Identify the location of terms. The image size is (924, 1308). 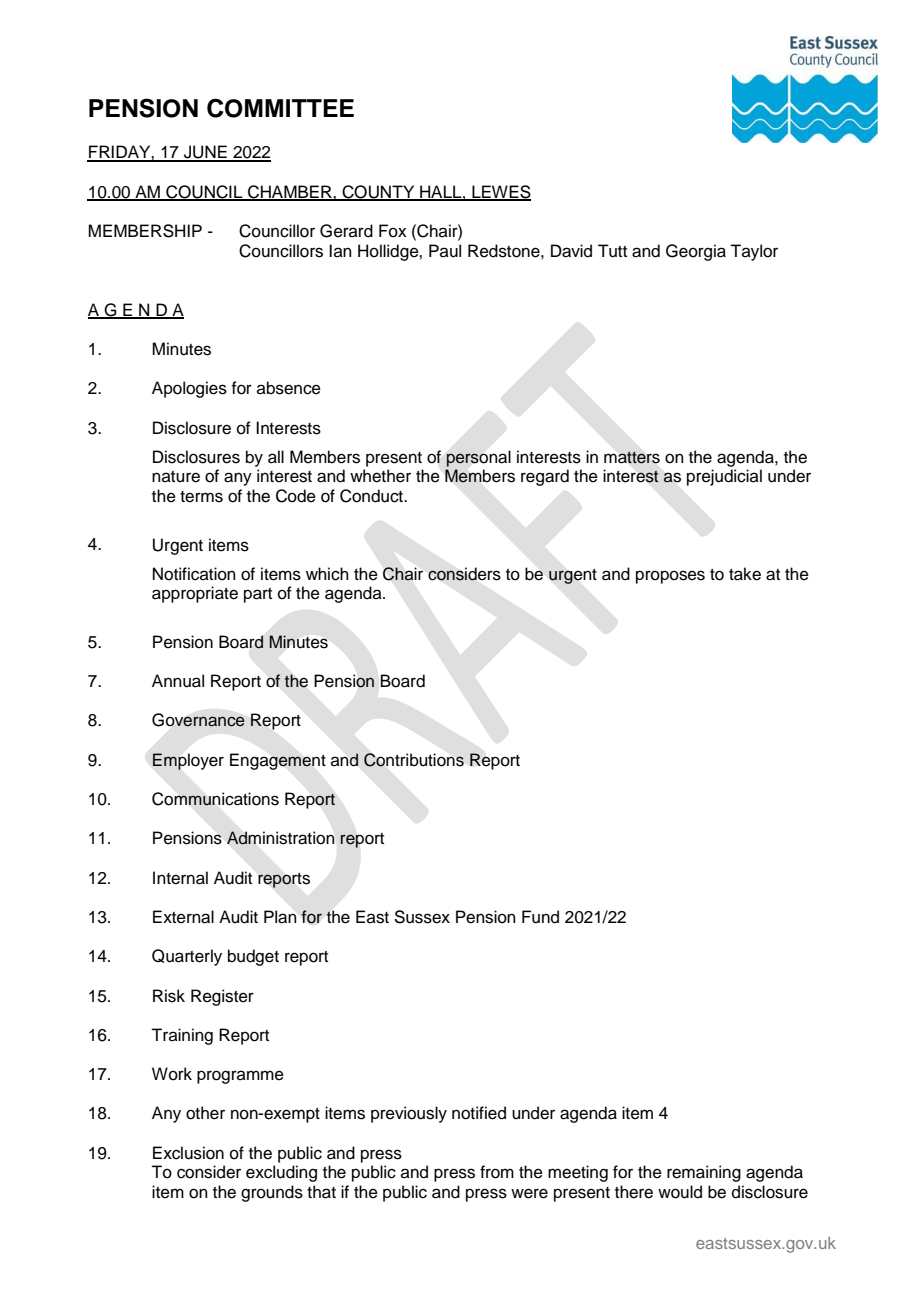
(201, 497).
